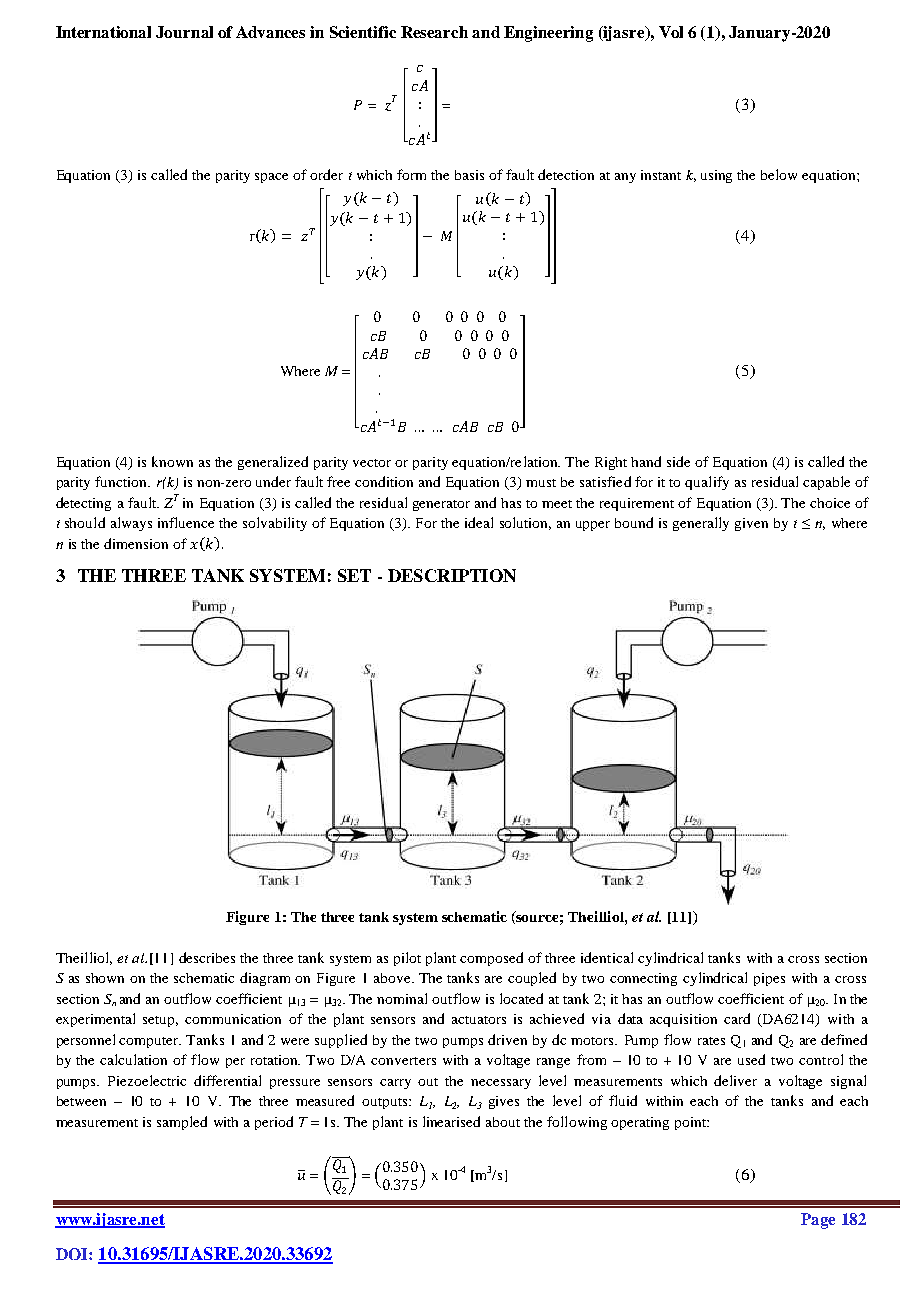 The image size is (924, 1307). I want to click on below, so click(779, 174).
